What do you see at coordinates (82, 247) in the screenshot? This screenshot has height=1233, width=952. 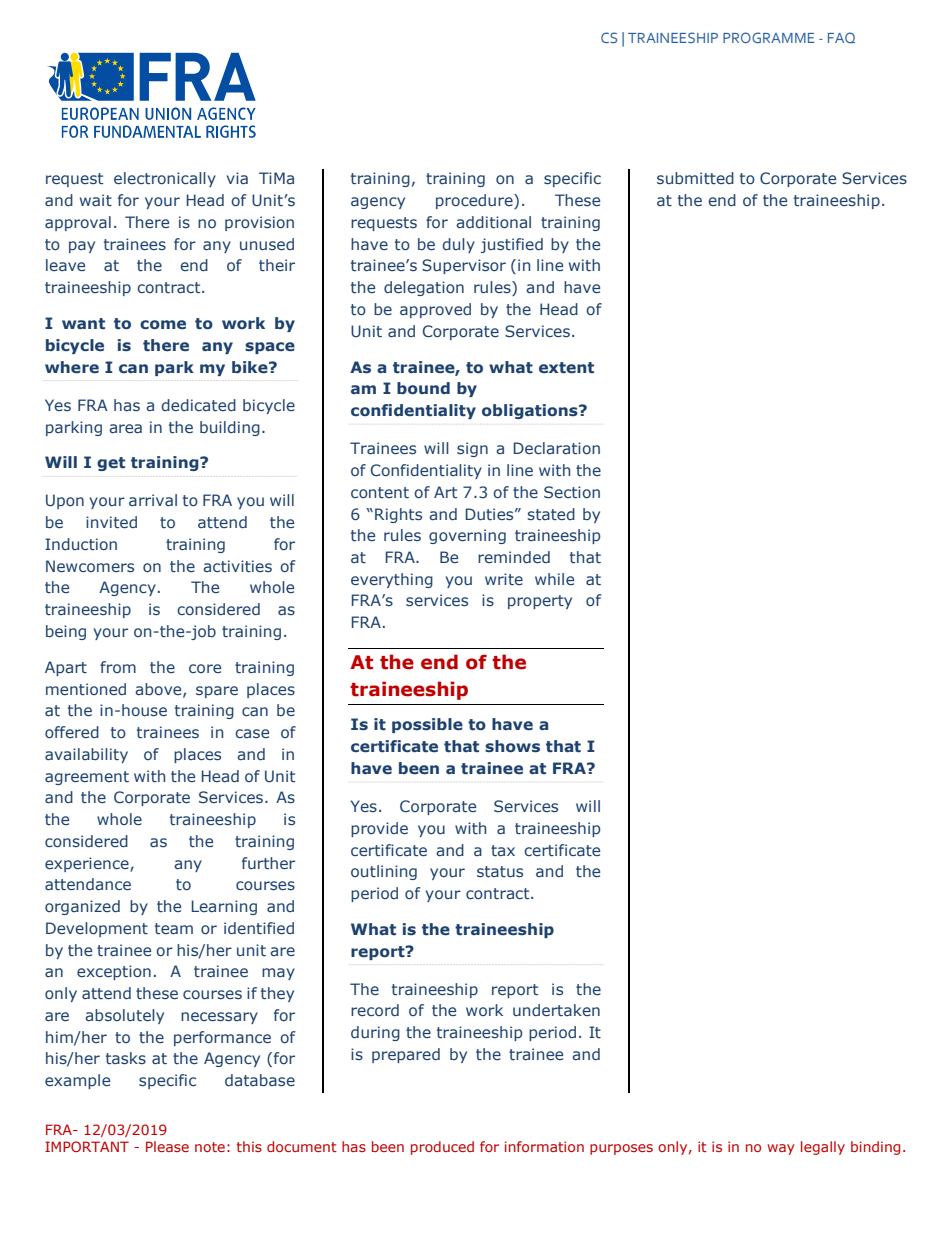 I see `pay` at bounding box center [82, 247].
